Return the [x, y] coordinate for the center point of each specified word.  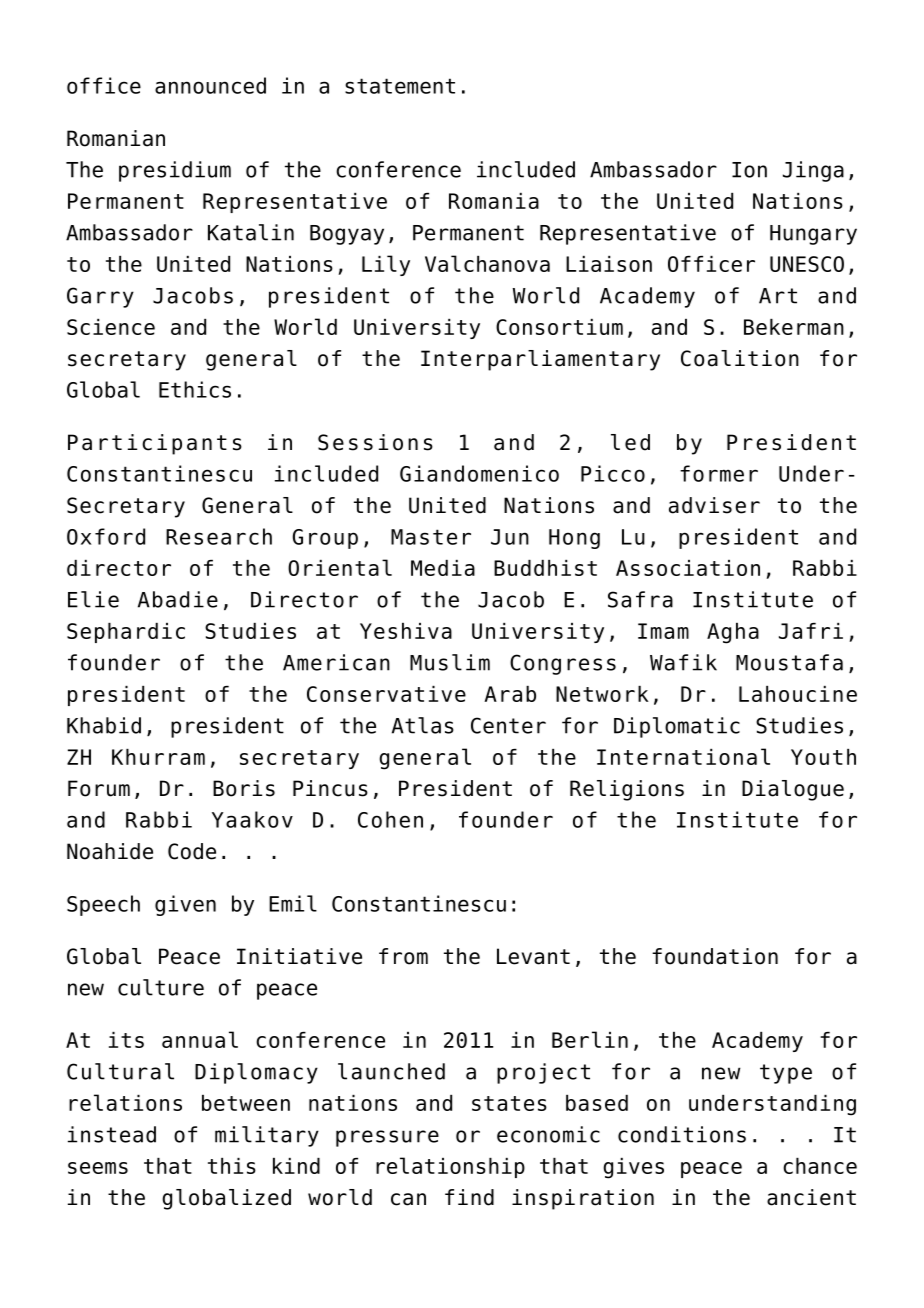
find [469, 1197]
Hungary [813, 235]
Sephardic [126, 633]
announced [210, 85]
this [232, 1166]
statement [400, 86]
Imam [663, 631]
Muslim [450, 662]
